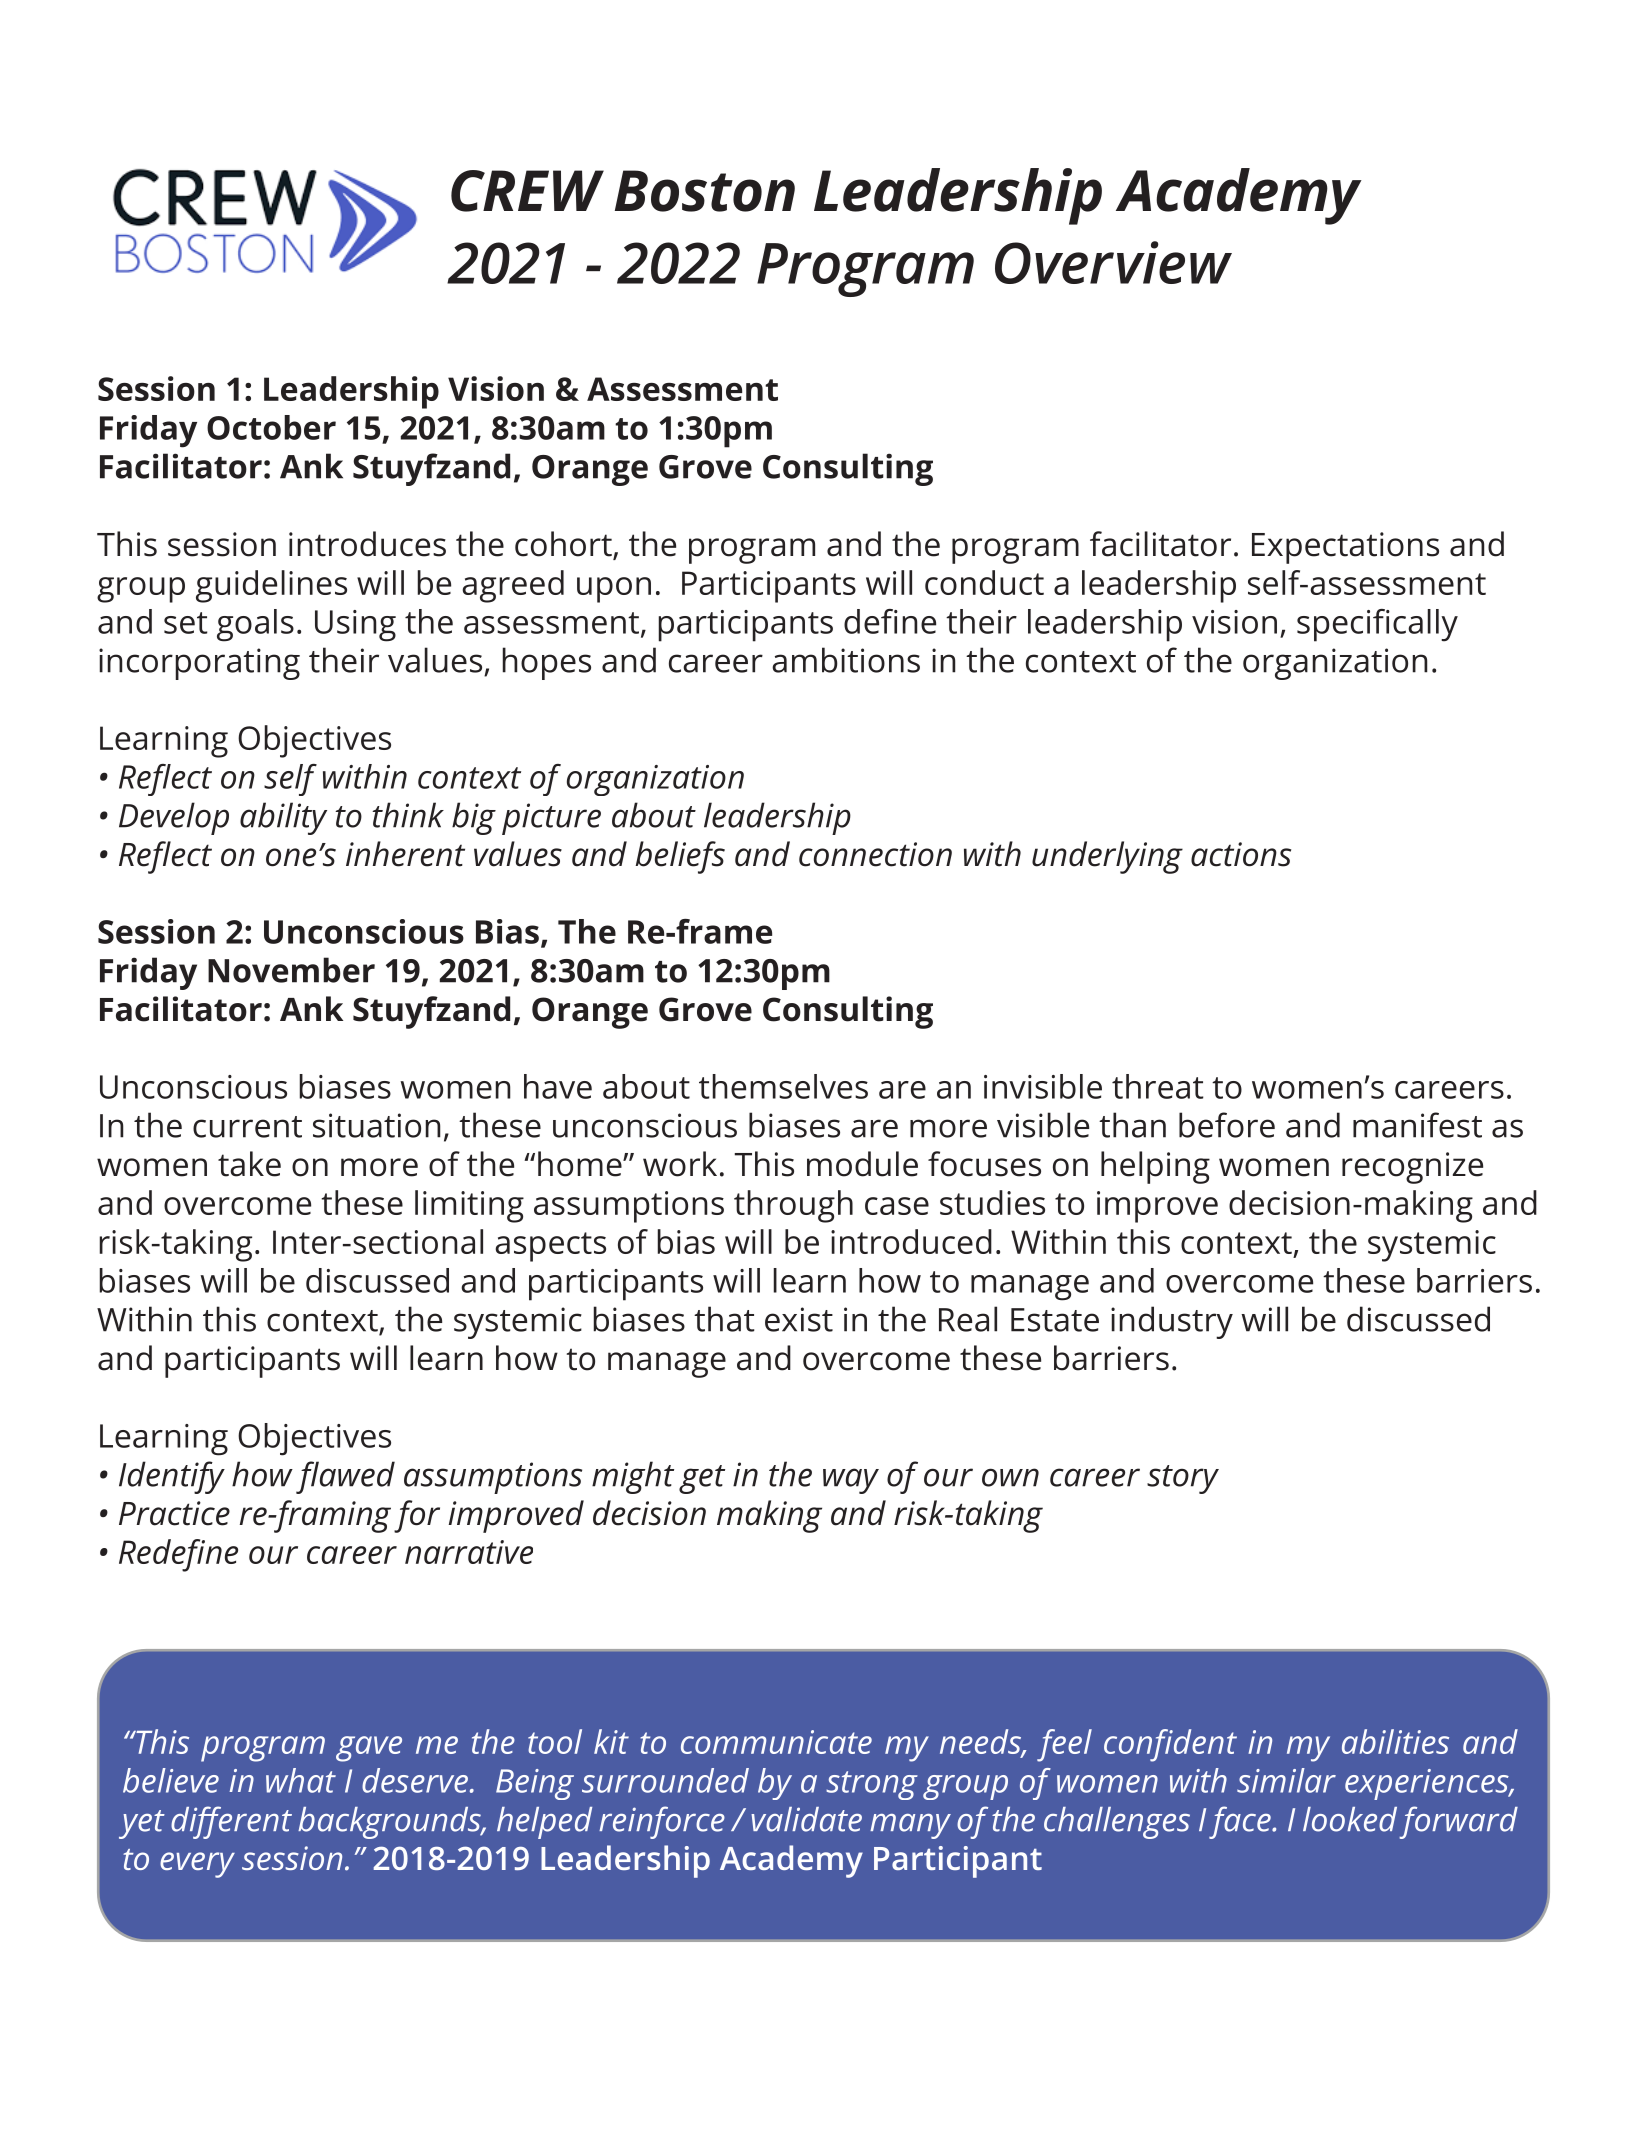 Image resolution: width=1647 pixels, height=2132 pixels. Describe the element at coordinates (806, 1819) in the document. I see `validate` at that location.
